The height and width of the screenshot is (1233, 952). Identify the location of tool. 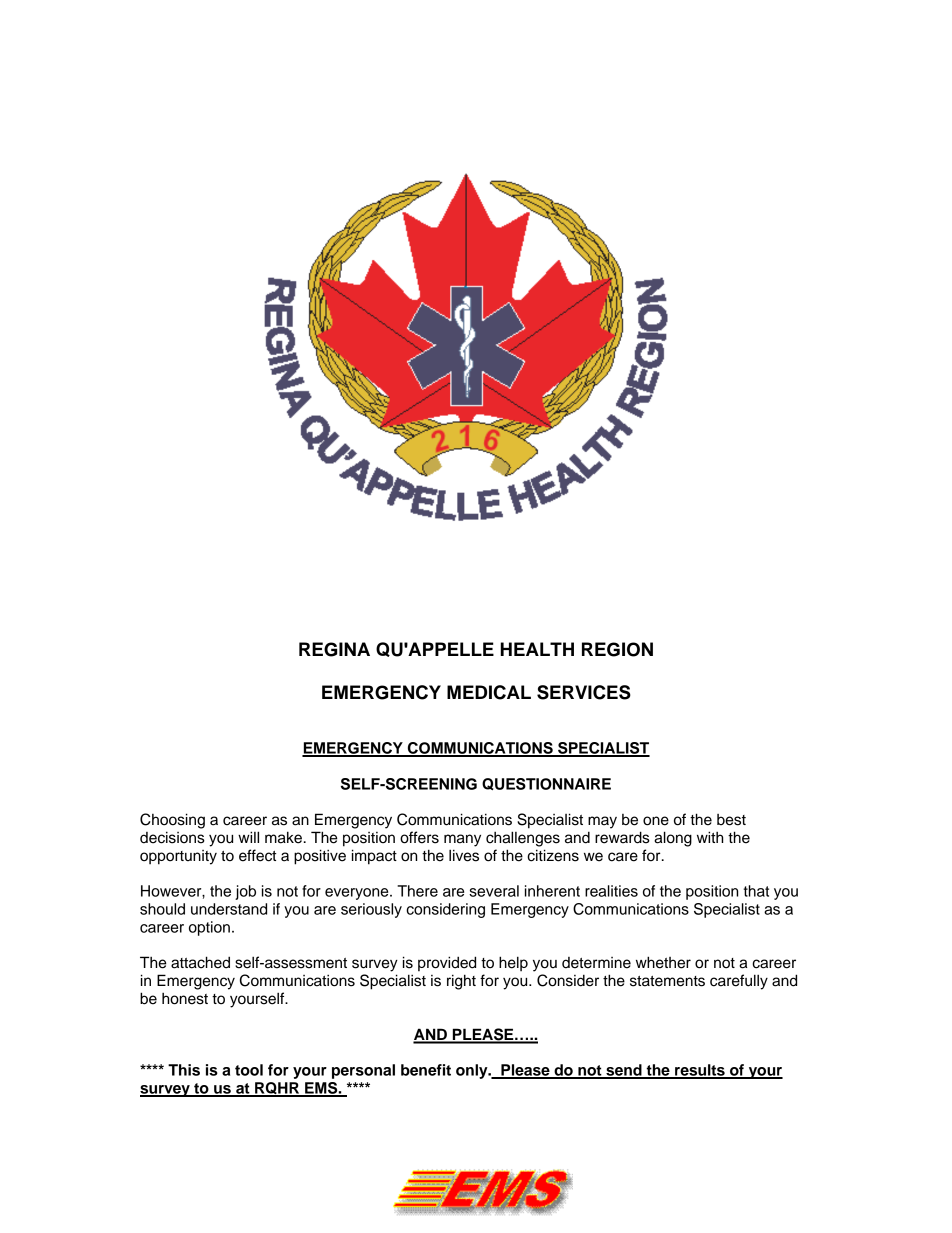
(249, 1070).
